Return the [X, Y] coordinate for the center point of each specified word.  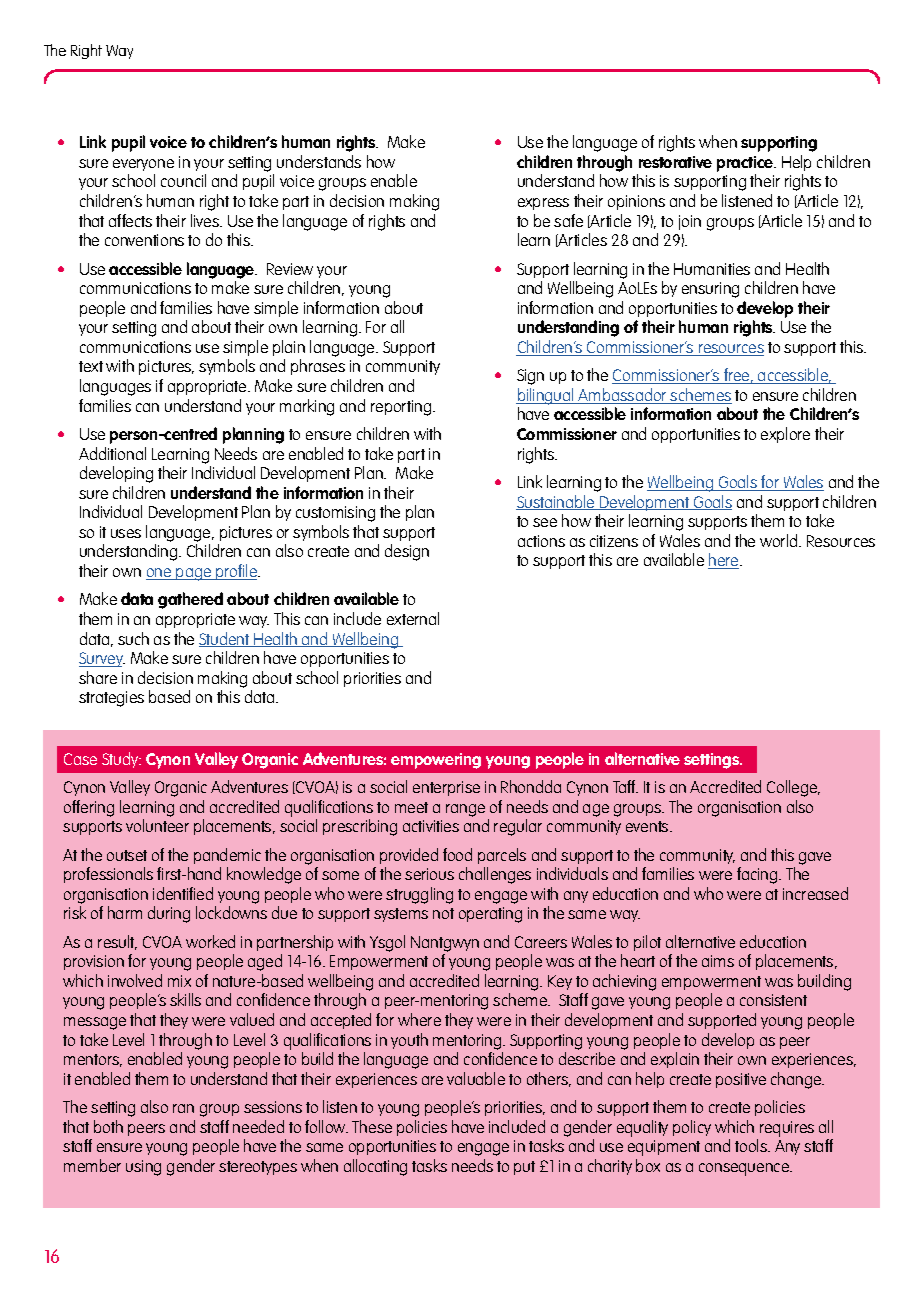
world [780, 540]
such [133, 638]
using [143, 1168]
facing [758, 875]
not [443, 913]
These [372, 1126]
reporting [402, 408]
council [183, 180]
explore [785, 435]
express [543, 204]
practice [746, 164]
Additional [112, 453]
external [413, 618]
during [169, 914]
